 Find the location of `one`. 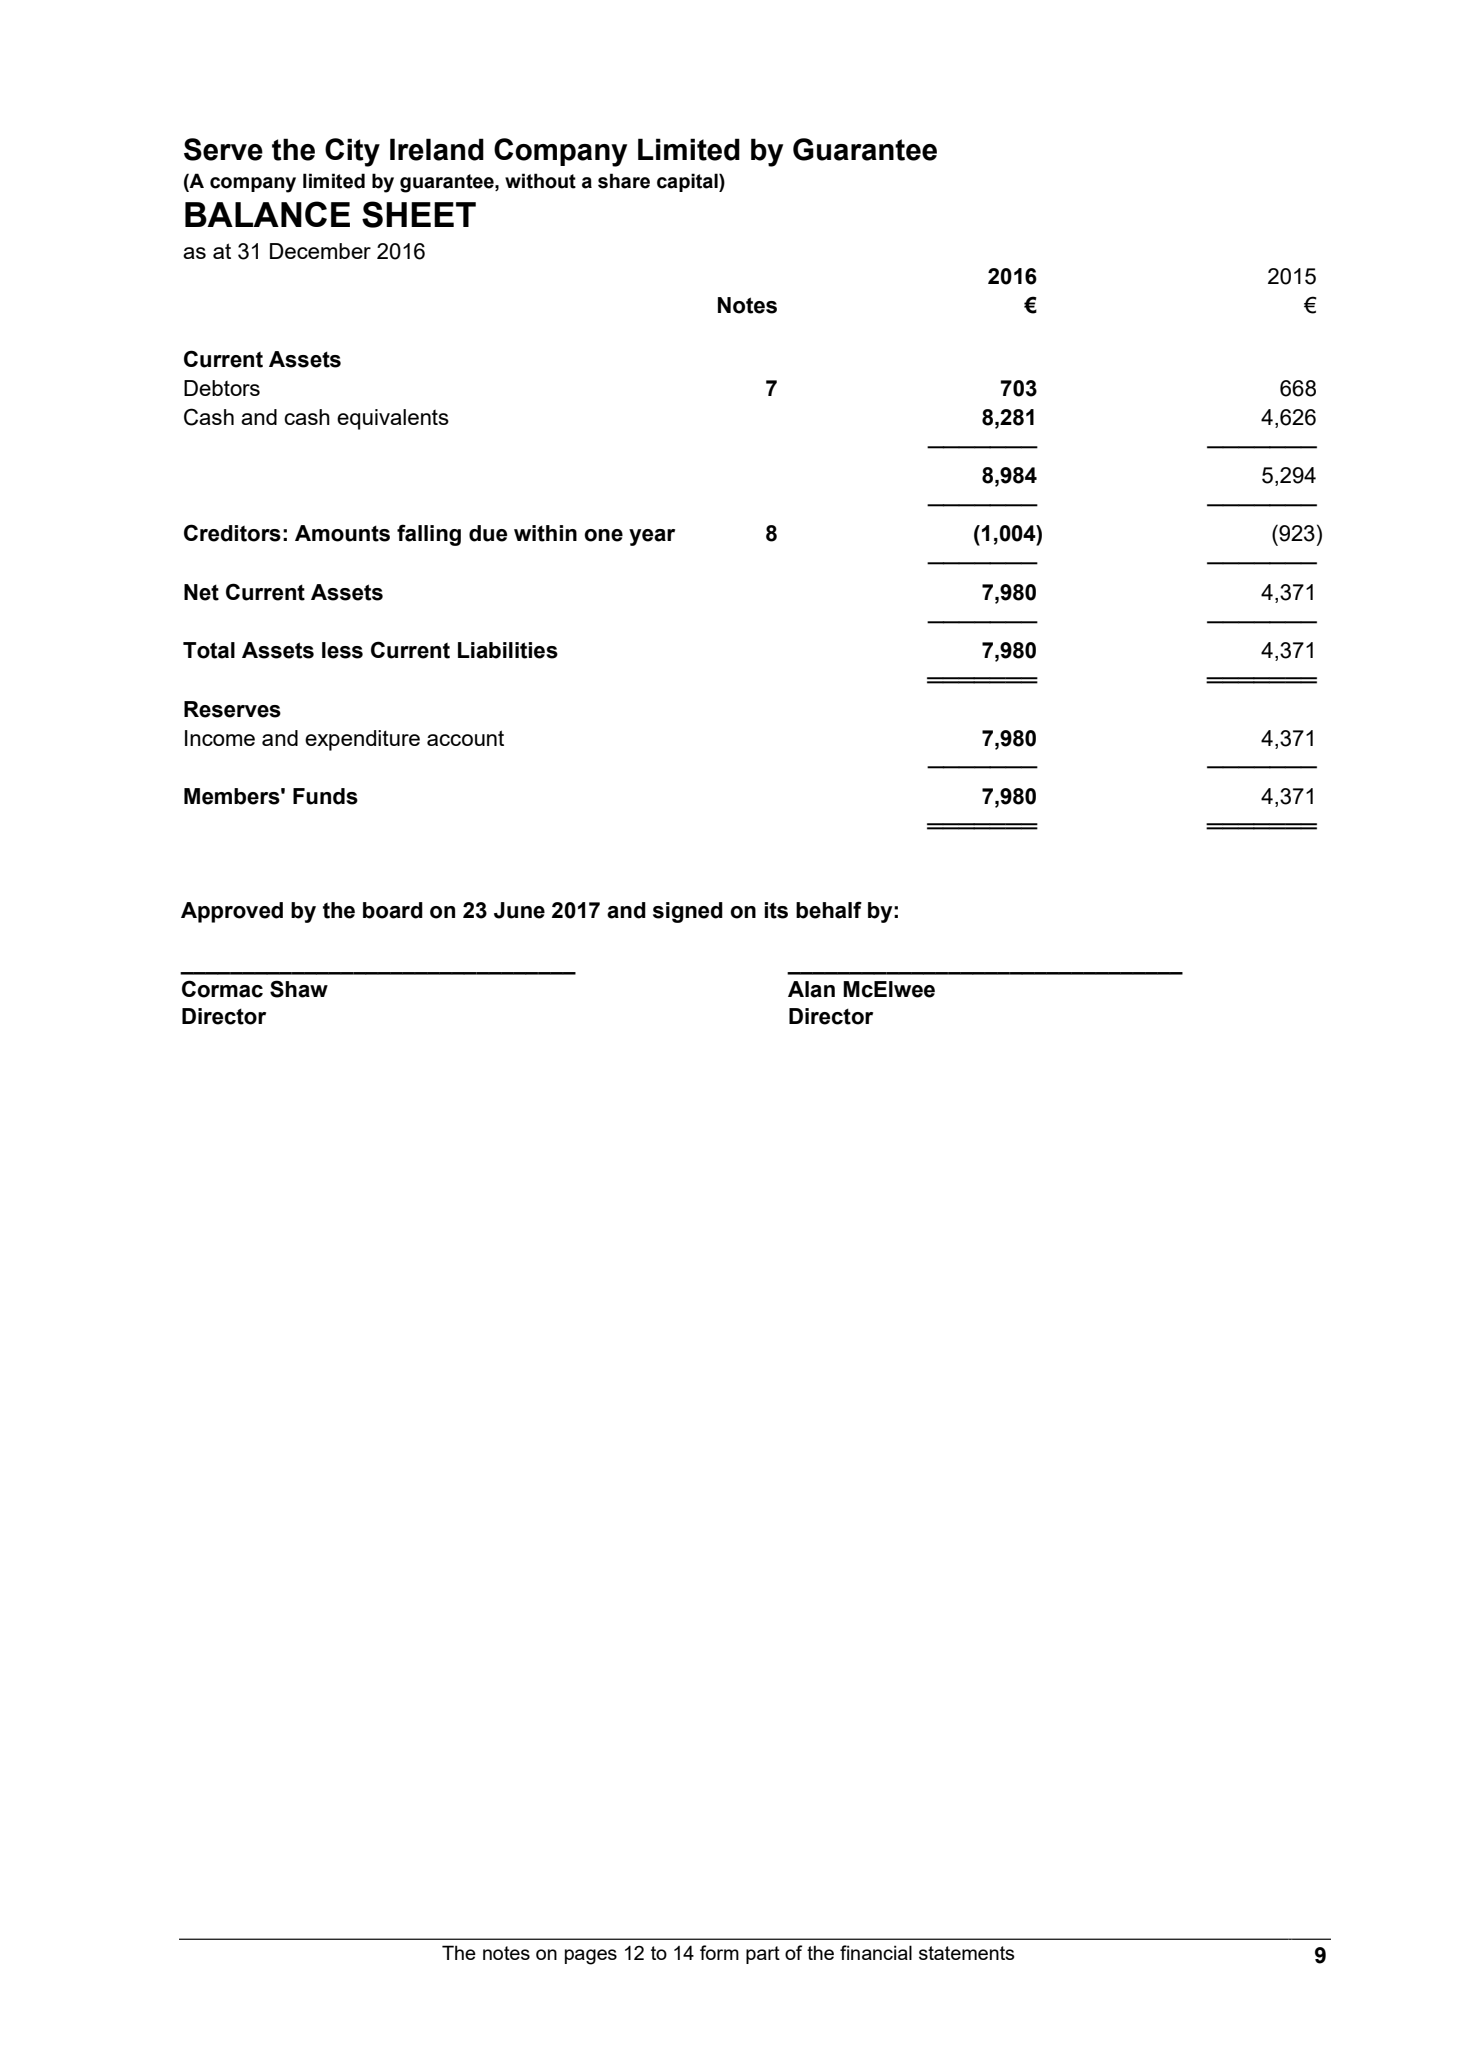

one is located at coordinates (603, 535).
